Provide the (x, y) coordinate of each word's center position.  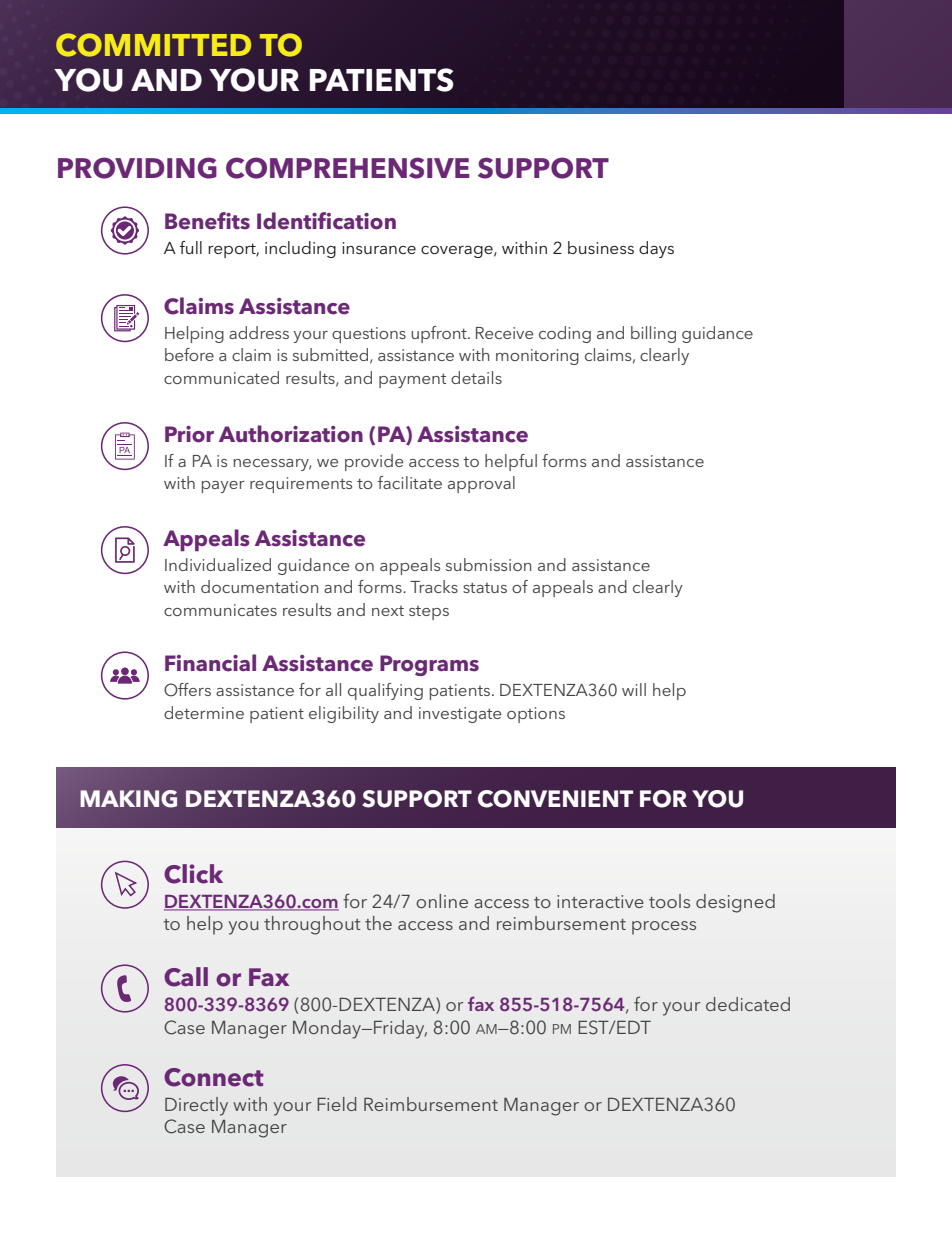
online (442, 901)
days (656, 249)
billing (653, 334)
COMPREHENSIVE (348, 168)
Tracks (434, 586)
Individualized (218, 564)
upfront (440, 334)
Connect (213, 1077)
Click (193, 874)
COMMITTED (153, 45)
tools (669, 901)
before (189, 354)
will (634, 689)
